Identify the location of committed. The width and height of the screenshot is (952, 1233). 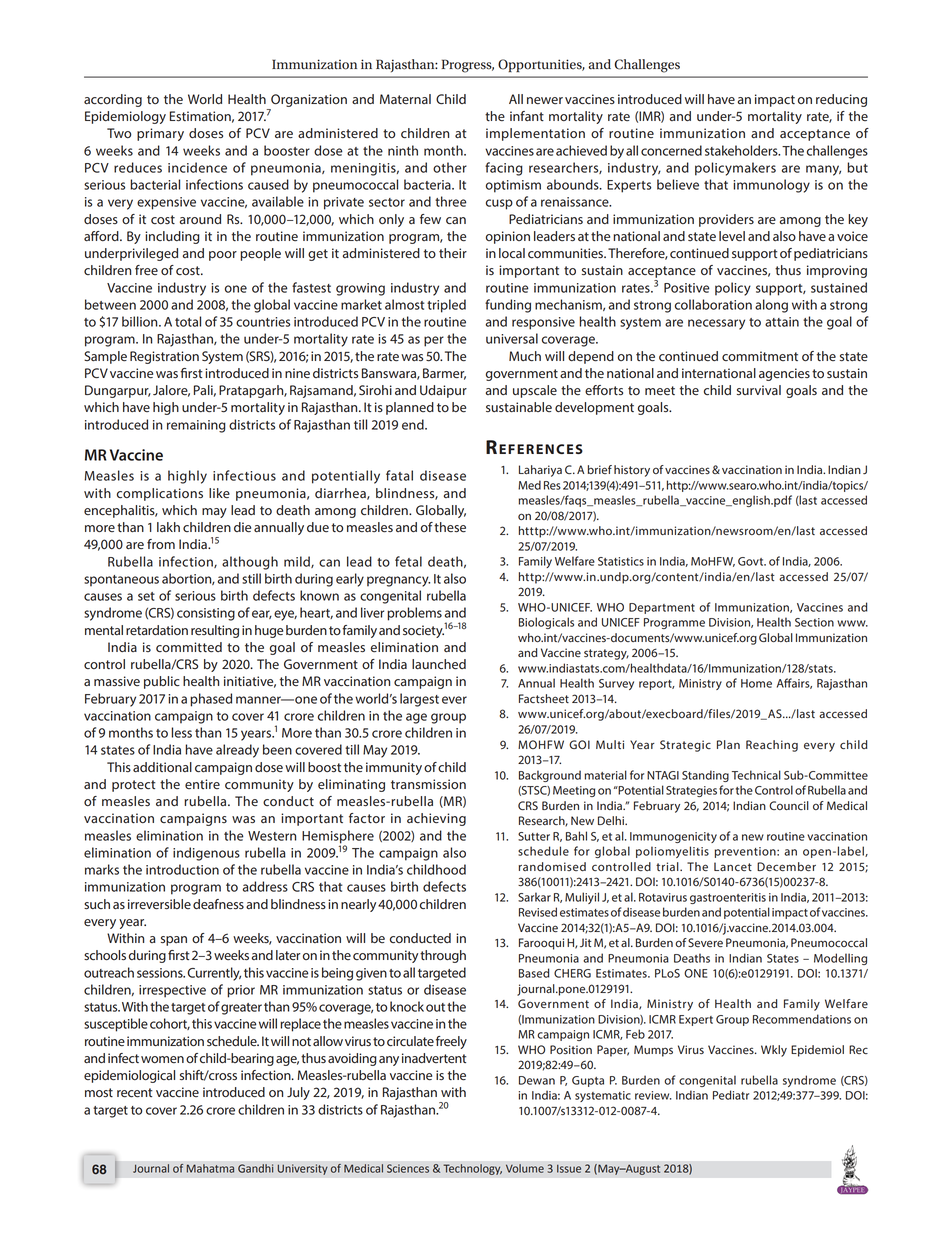
(189, 647).
